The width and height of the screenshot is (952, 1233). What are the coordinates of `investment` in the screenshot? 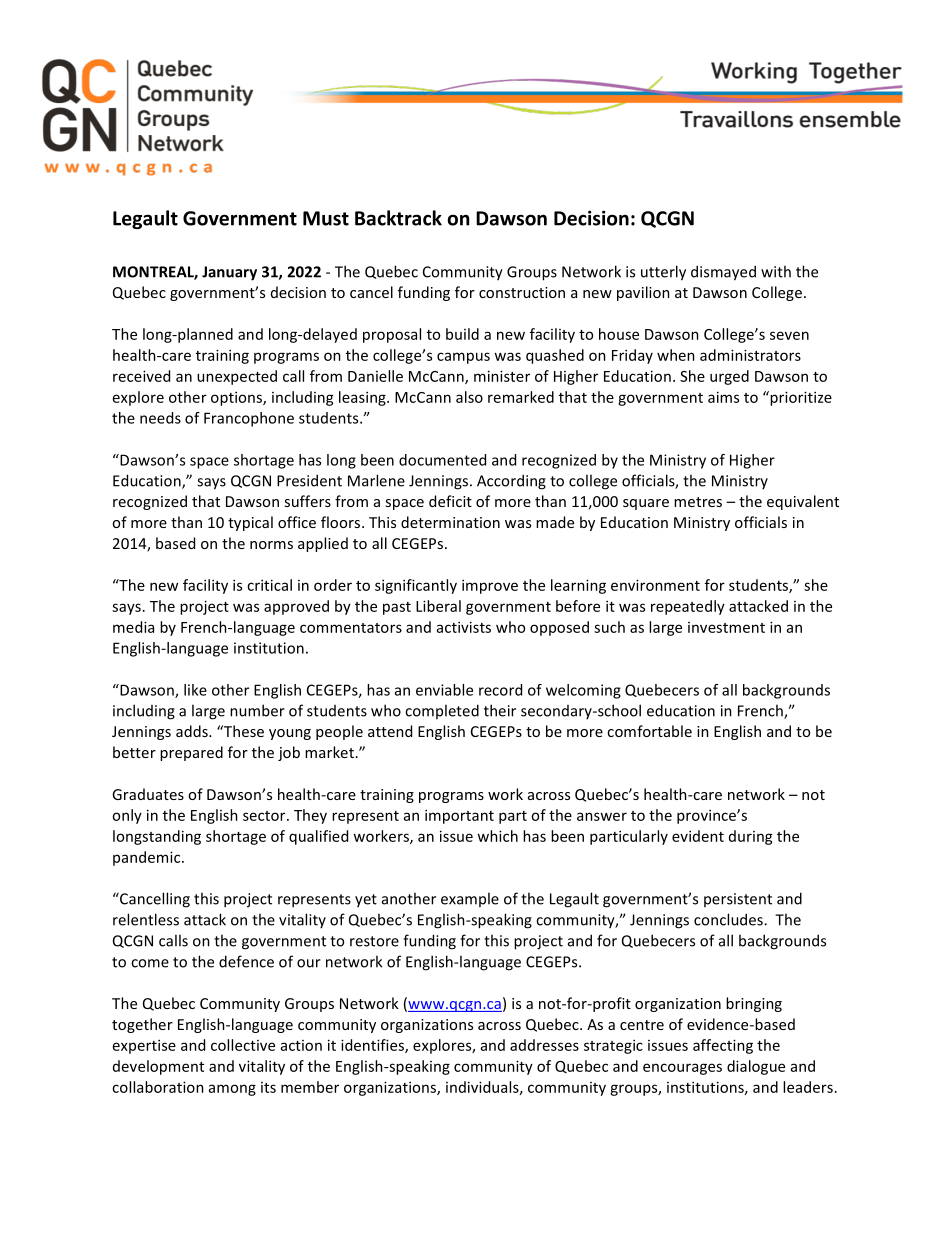 It's located at (726, 627).
